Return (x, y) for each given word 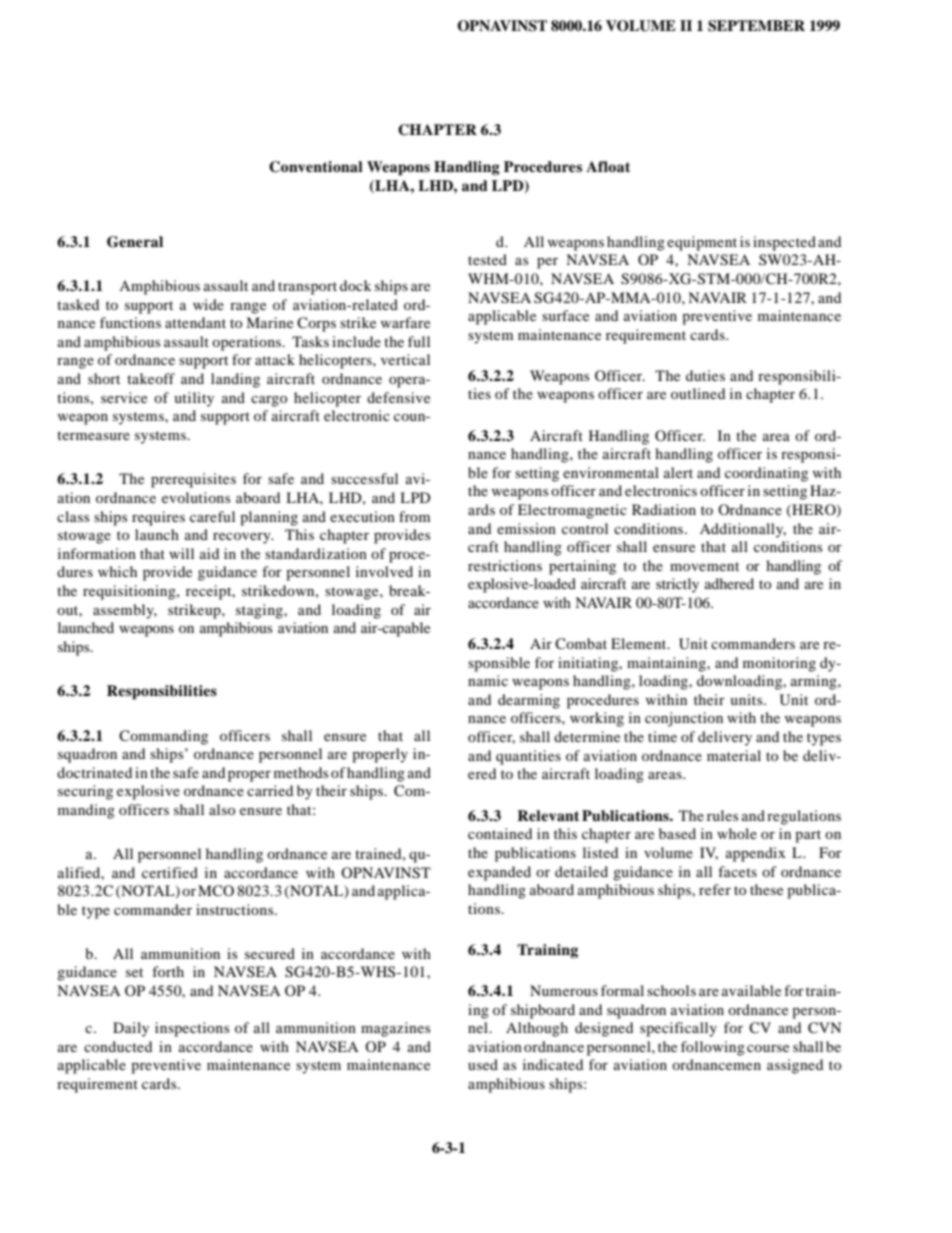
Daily (131, 1029)
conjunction (684, 719)
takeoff (151, 378)
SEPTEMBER (756, 26)
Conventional (316, 167)
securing (85, 792)
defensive (398, 397)
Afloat (608, 166)
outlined (698, 393)
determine (587, 736)
